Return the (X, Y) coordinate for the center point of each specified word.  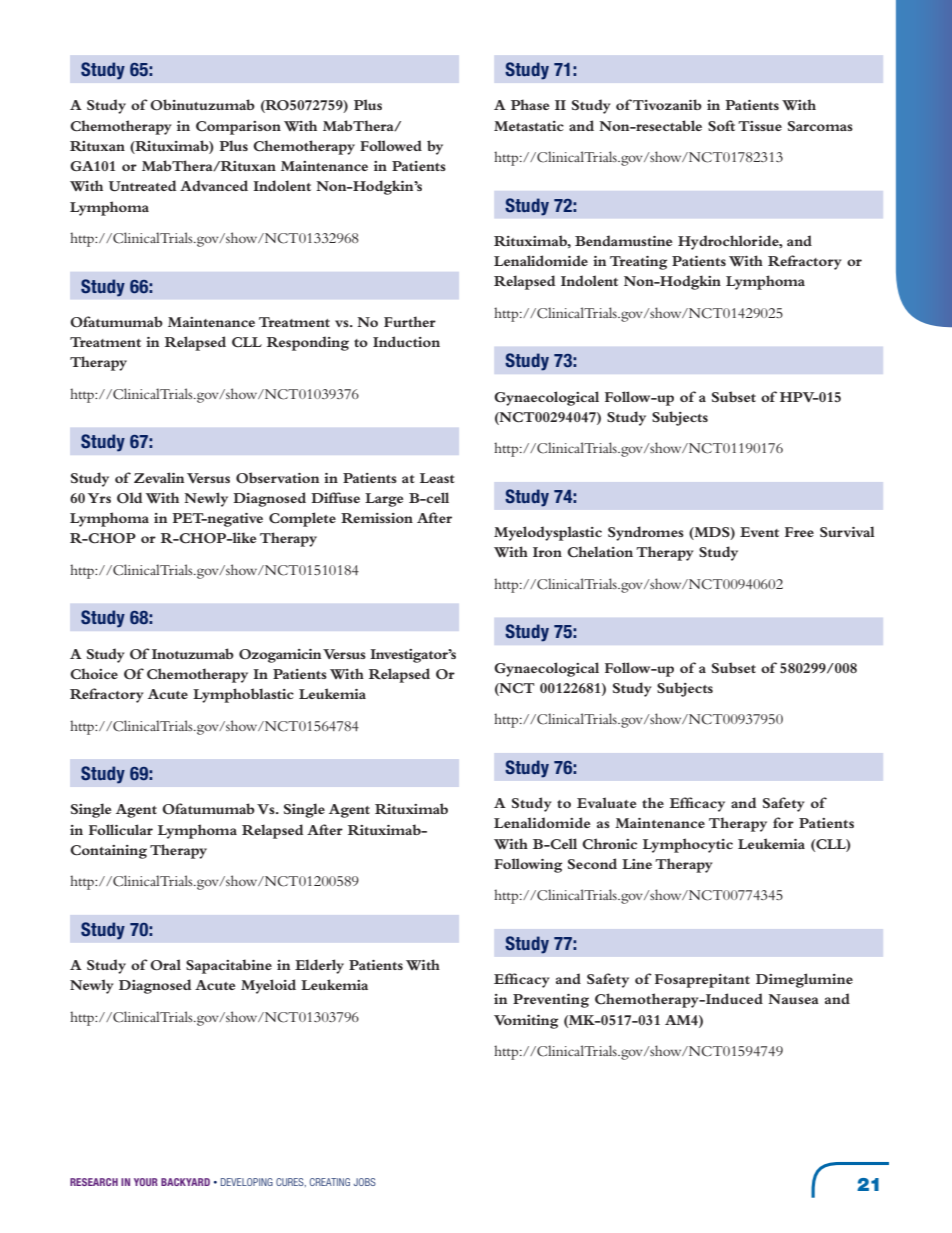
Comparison (238, 128)
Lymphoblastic (243, 695)
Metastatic (529, 126)
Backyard (185, 1182)
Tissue (760, 126)
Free (799, 532)
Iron (547, 552)
